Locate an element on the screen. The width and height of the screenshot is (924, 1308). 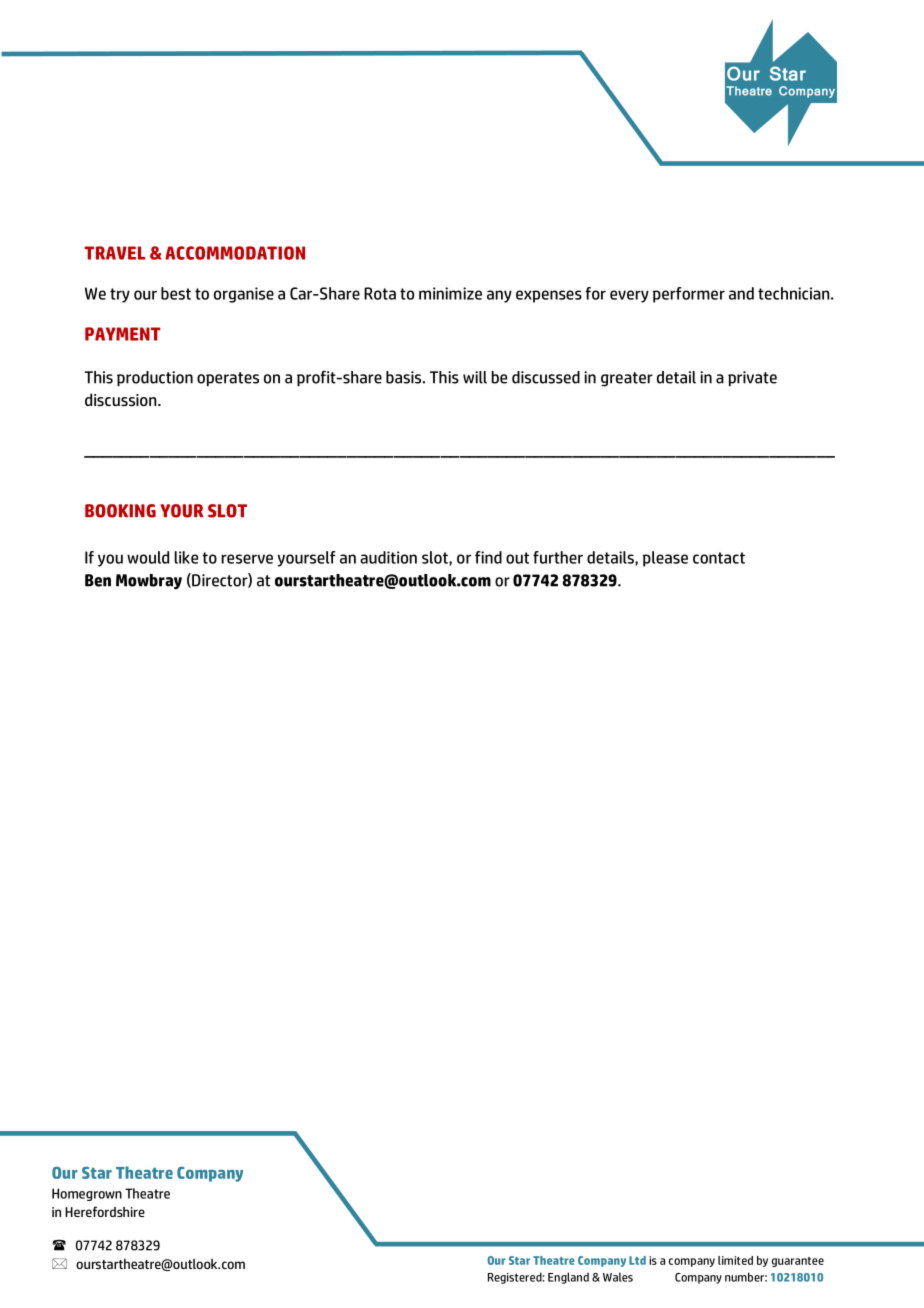
Wales is located at coordinates (618, 1277).
